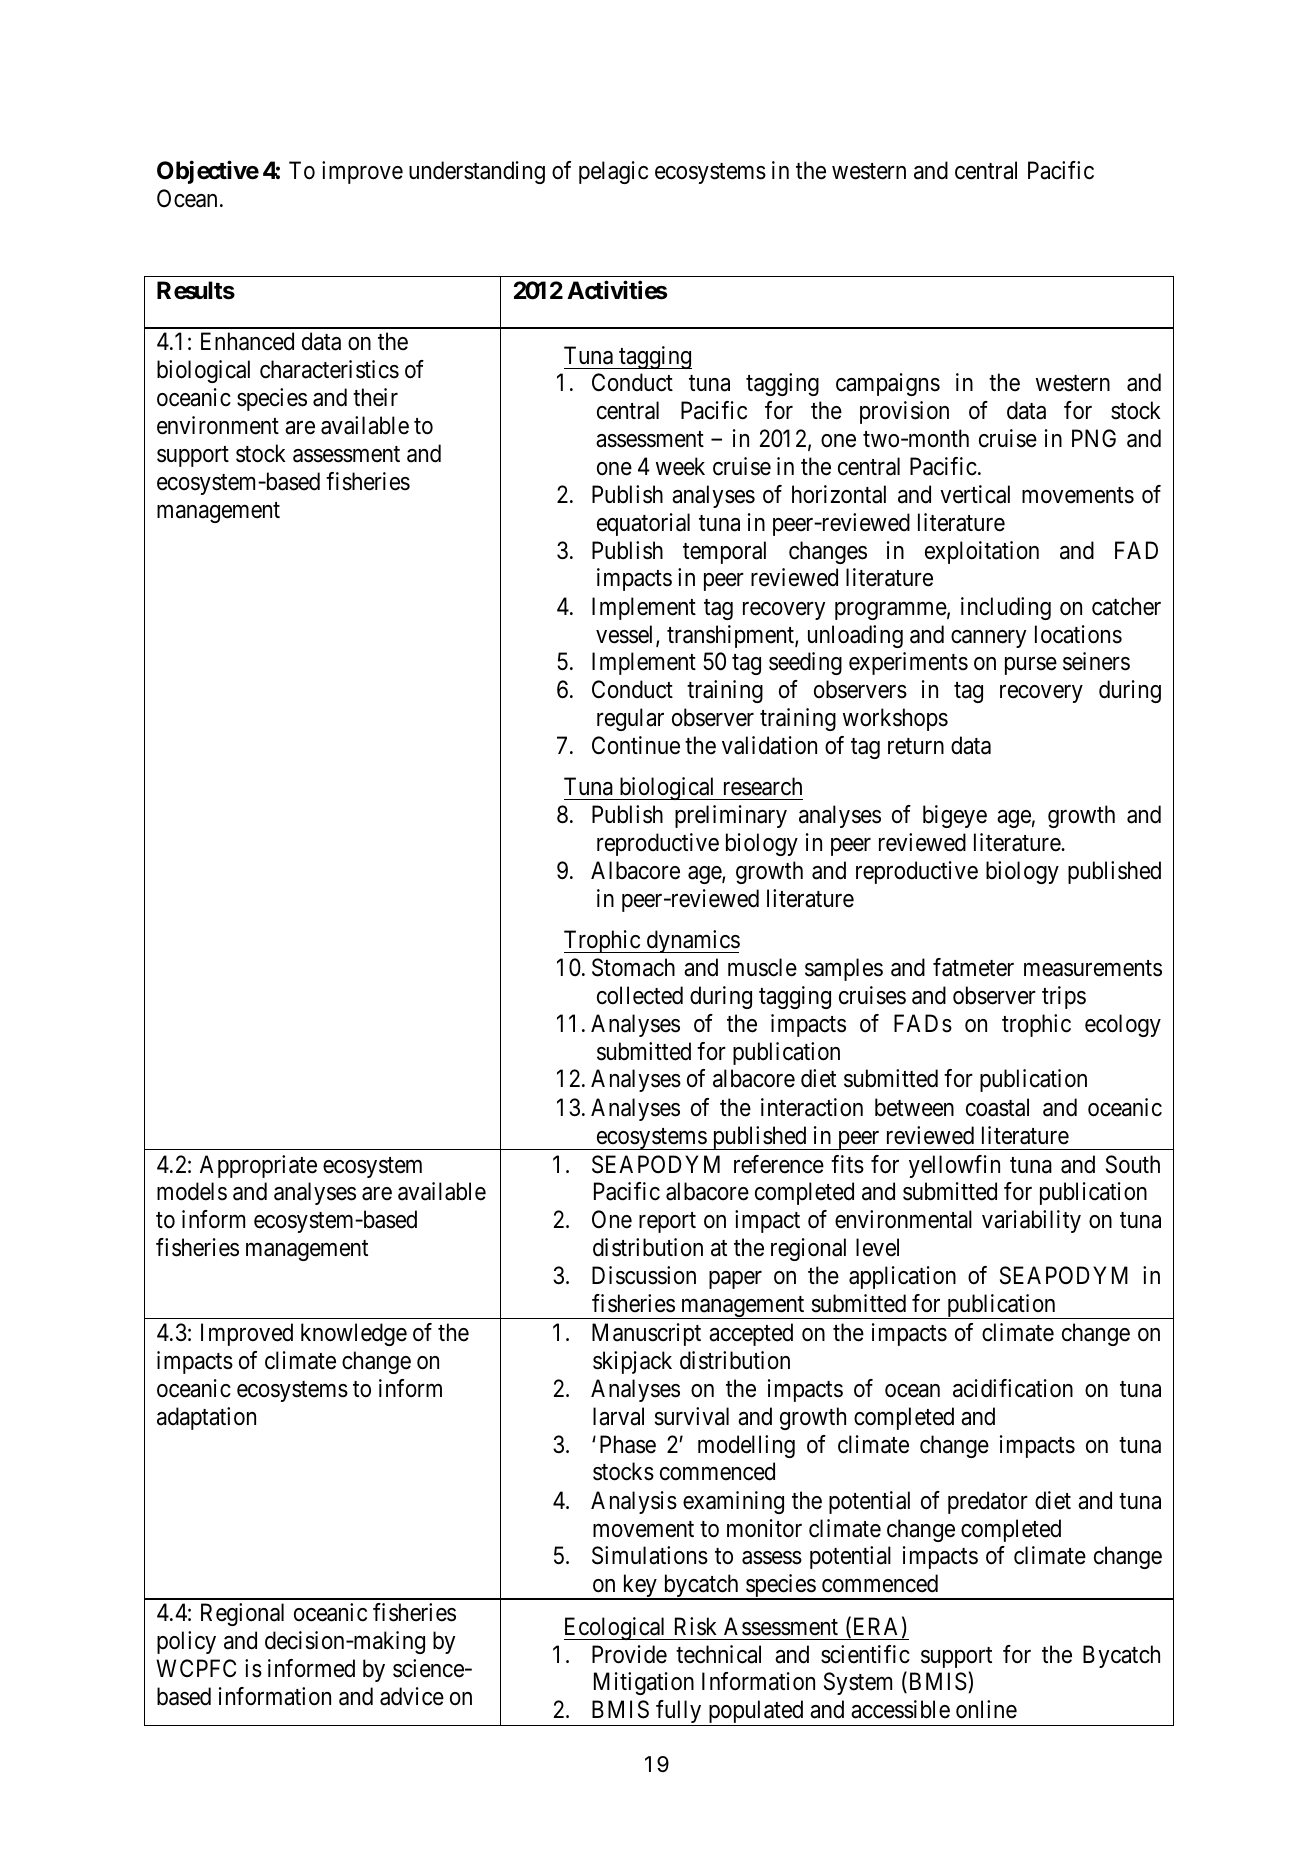 Image resolution: width=1313 pixels, height=1858 pixels. What do you see at coordinates (986, 1709) in the document?
I see `online` at bounding box center [986, 1709].
